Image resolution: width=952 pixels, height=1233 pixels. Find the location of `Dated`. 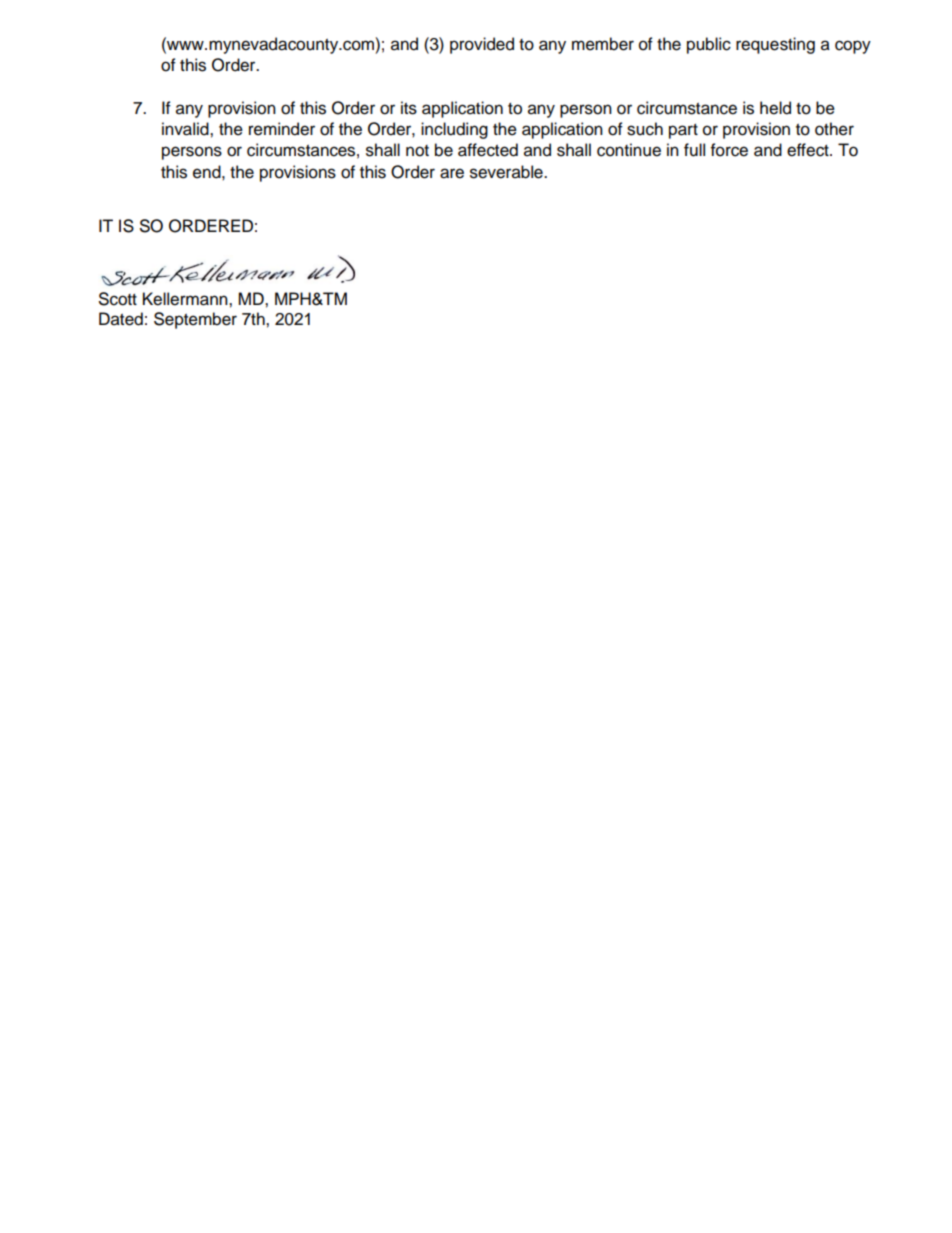

Dated is located at coordinates (121, 319).
